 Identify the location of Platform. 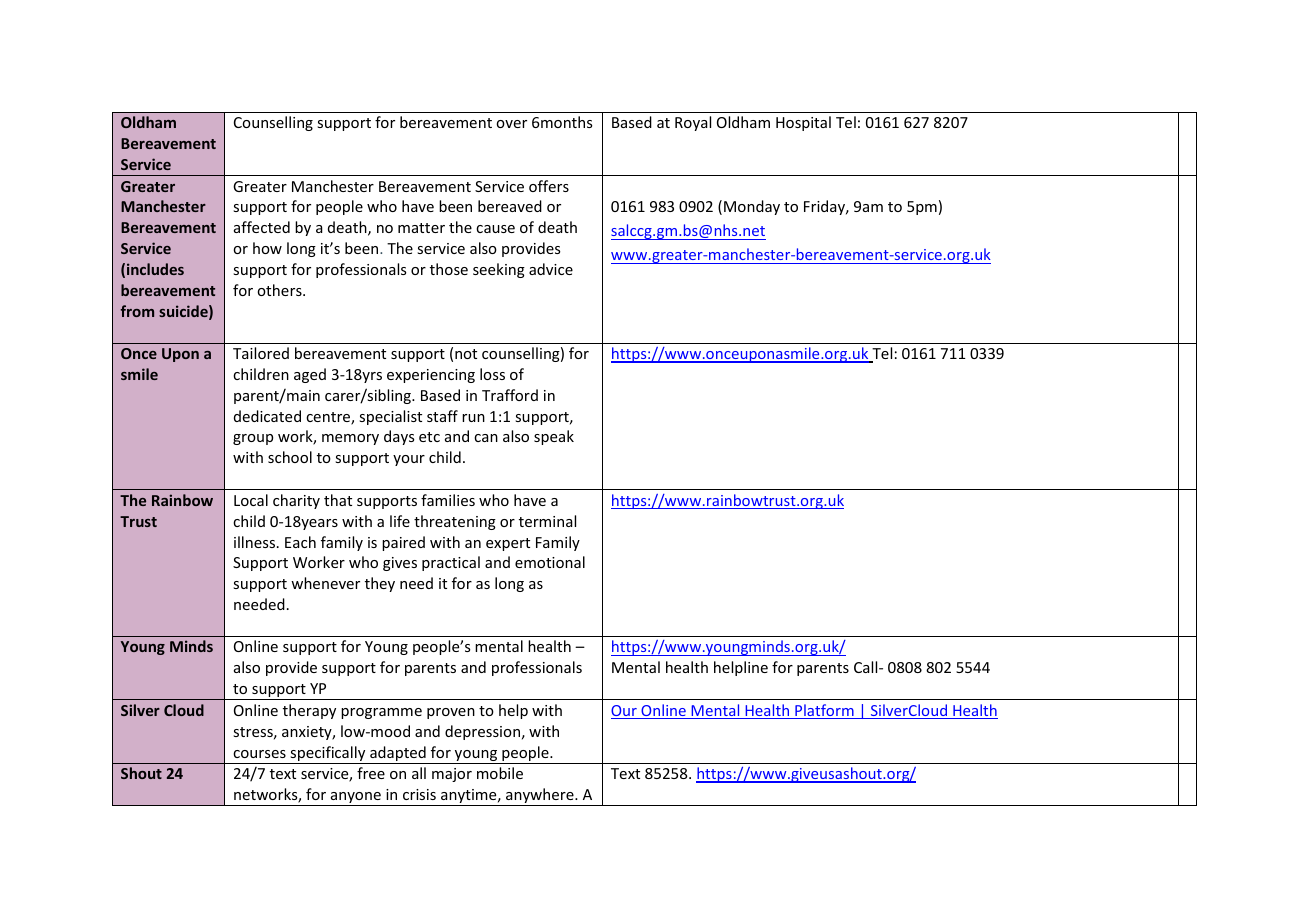
(824, 711).
